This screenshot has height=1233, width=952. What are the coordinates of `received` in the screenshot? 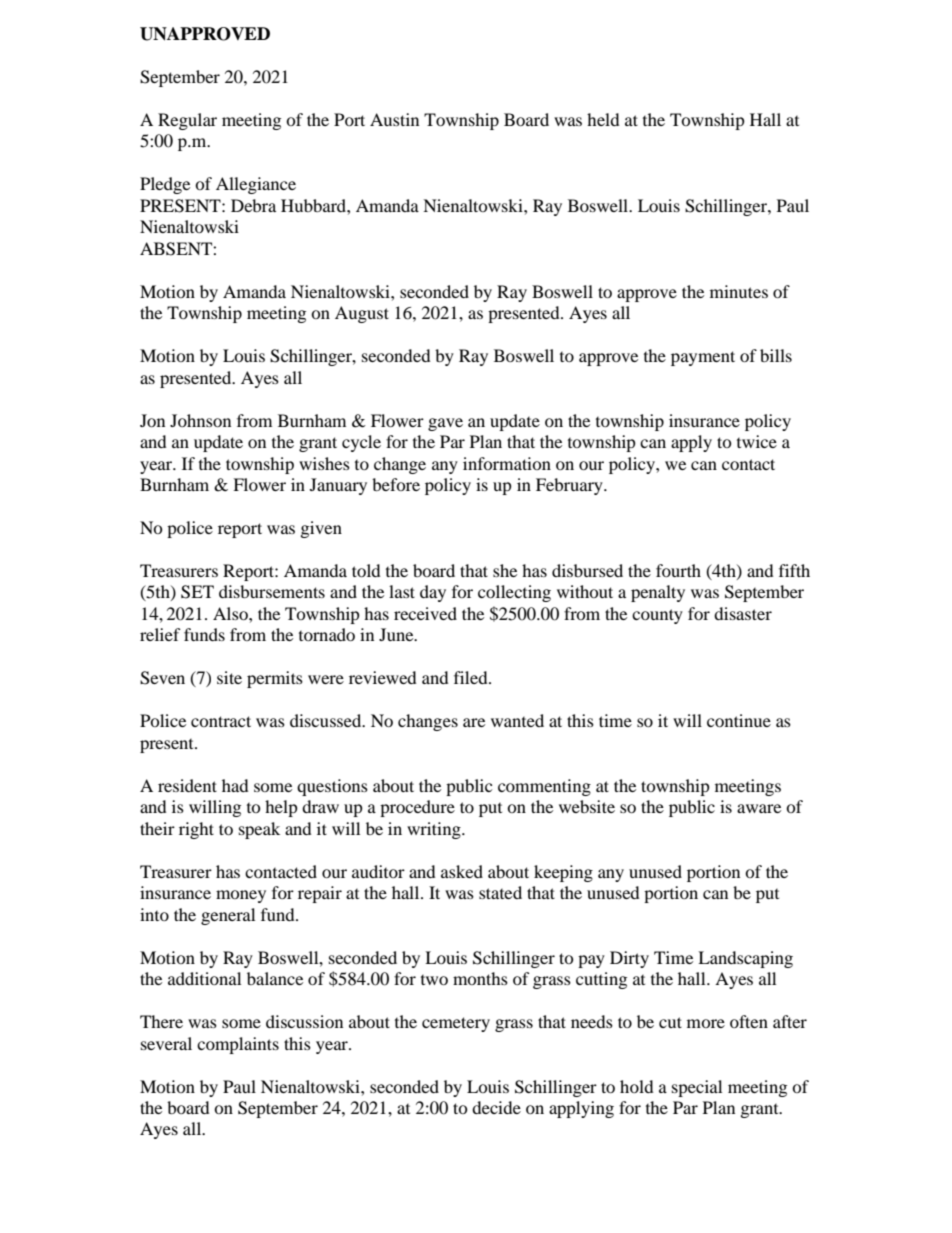 It's located at (425, 613).
